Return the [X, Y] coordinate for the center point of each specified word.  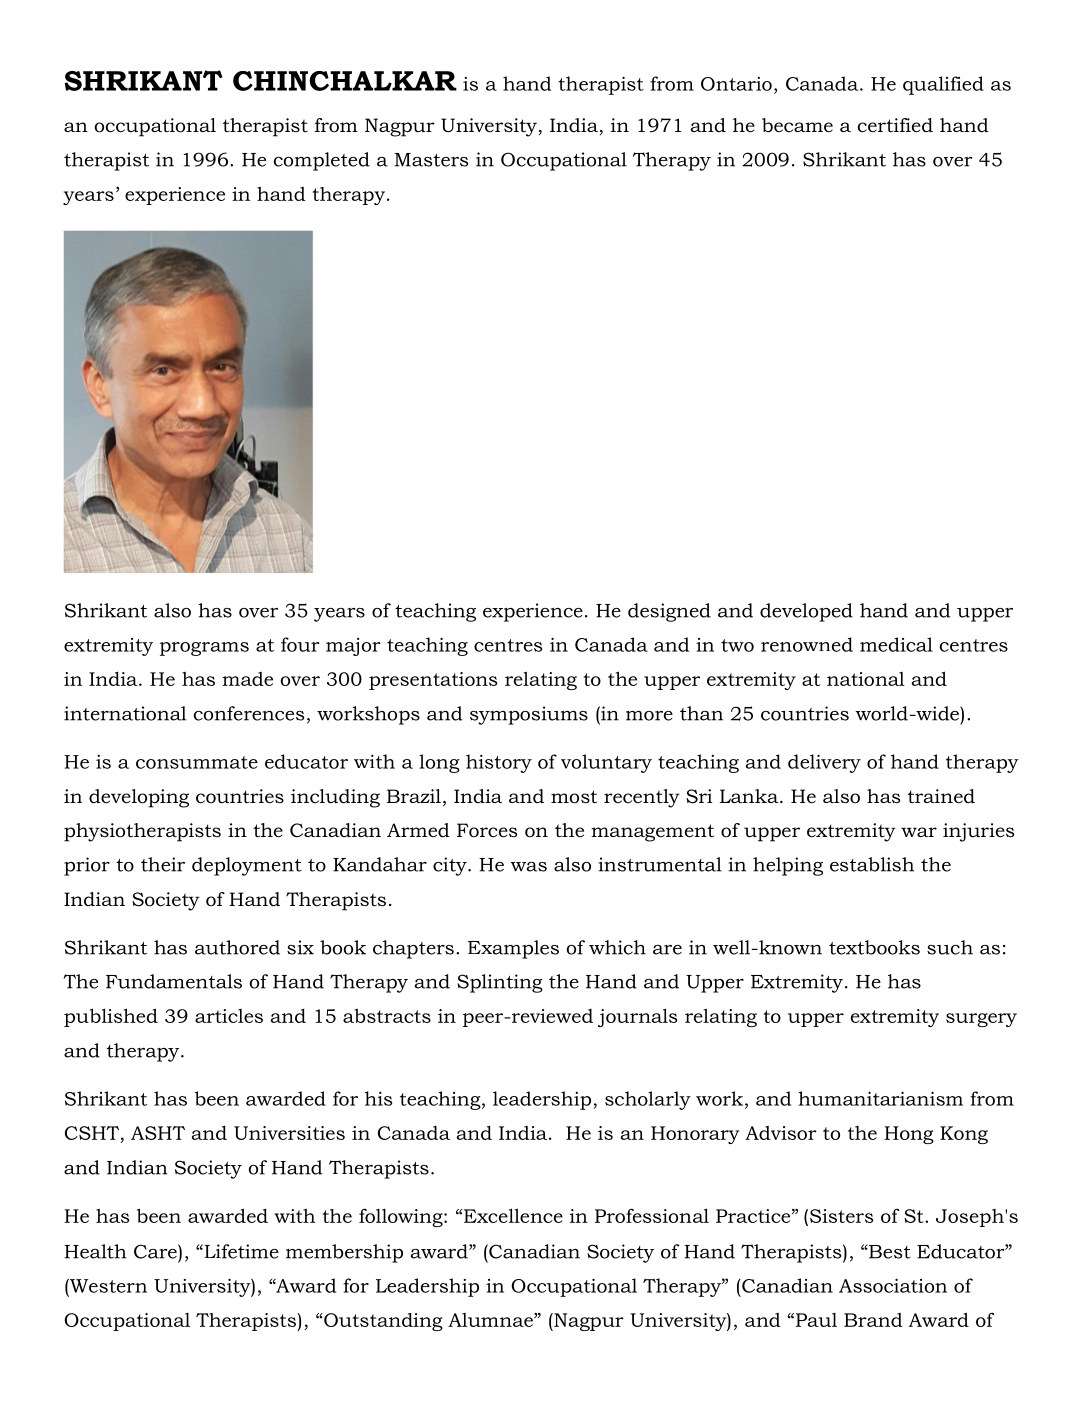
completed [322, 161]
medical [896, 644]
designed [669, 612]
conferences [249, 713]
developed [806, 612]
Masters [431, 160]
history [499, 763]
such [950, 947]
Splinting [500, 983]
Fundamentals [174, 981]
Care [156, 1251]
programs [204, 649]
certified [895, 125]
